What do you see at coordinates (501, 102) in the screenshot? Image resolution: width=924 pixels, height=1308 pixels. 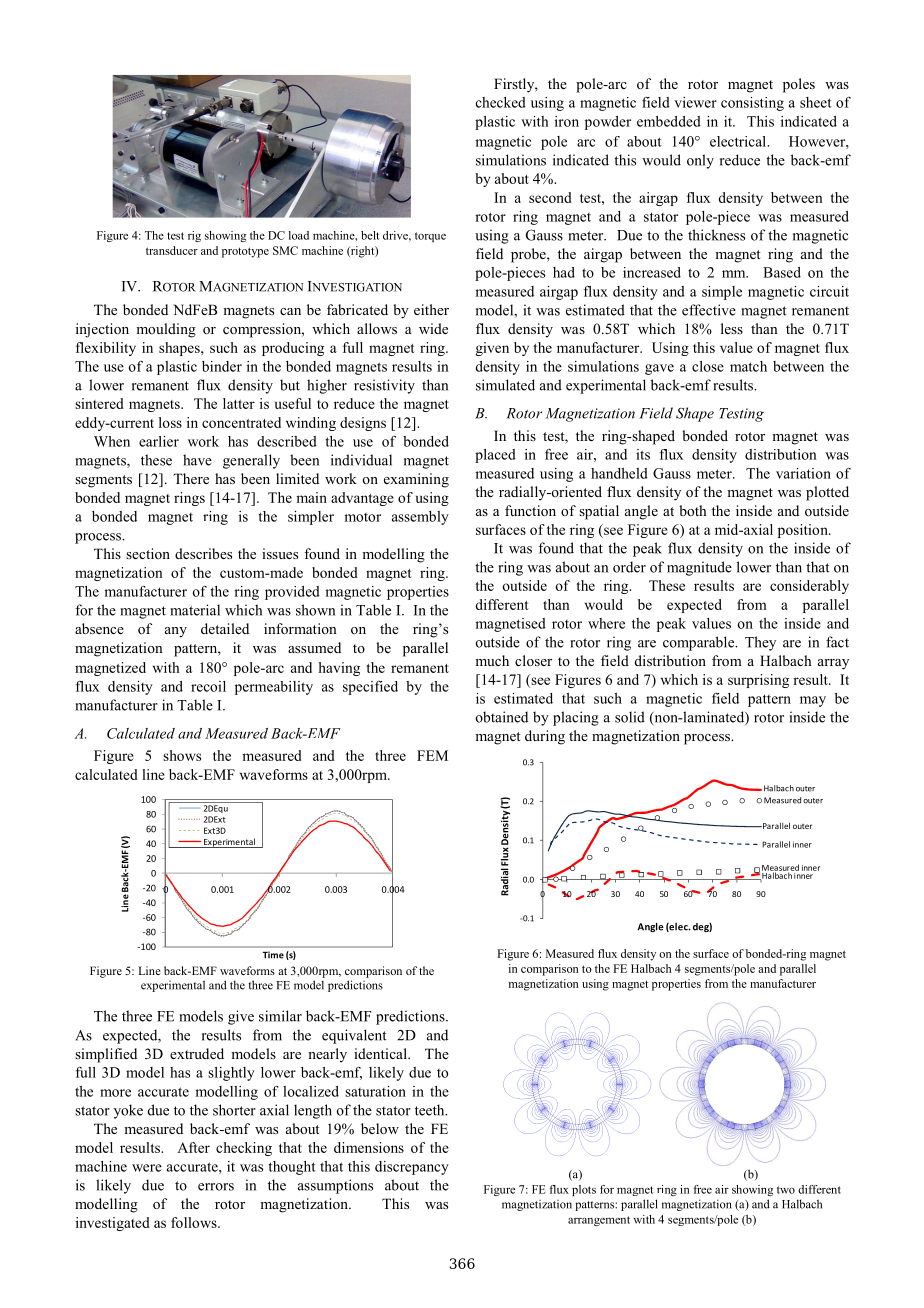 I see `checked` at bounding box center [501, 102].
